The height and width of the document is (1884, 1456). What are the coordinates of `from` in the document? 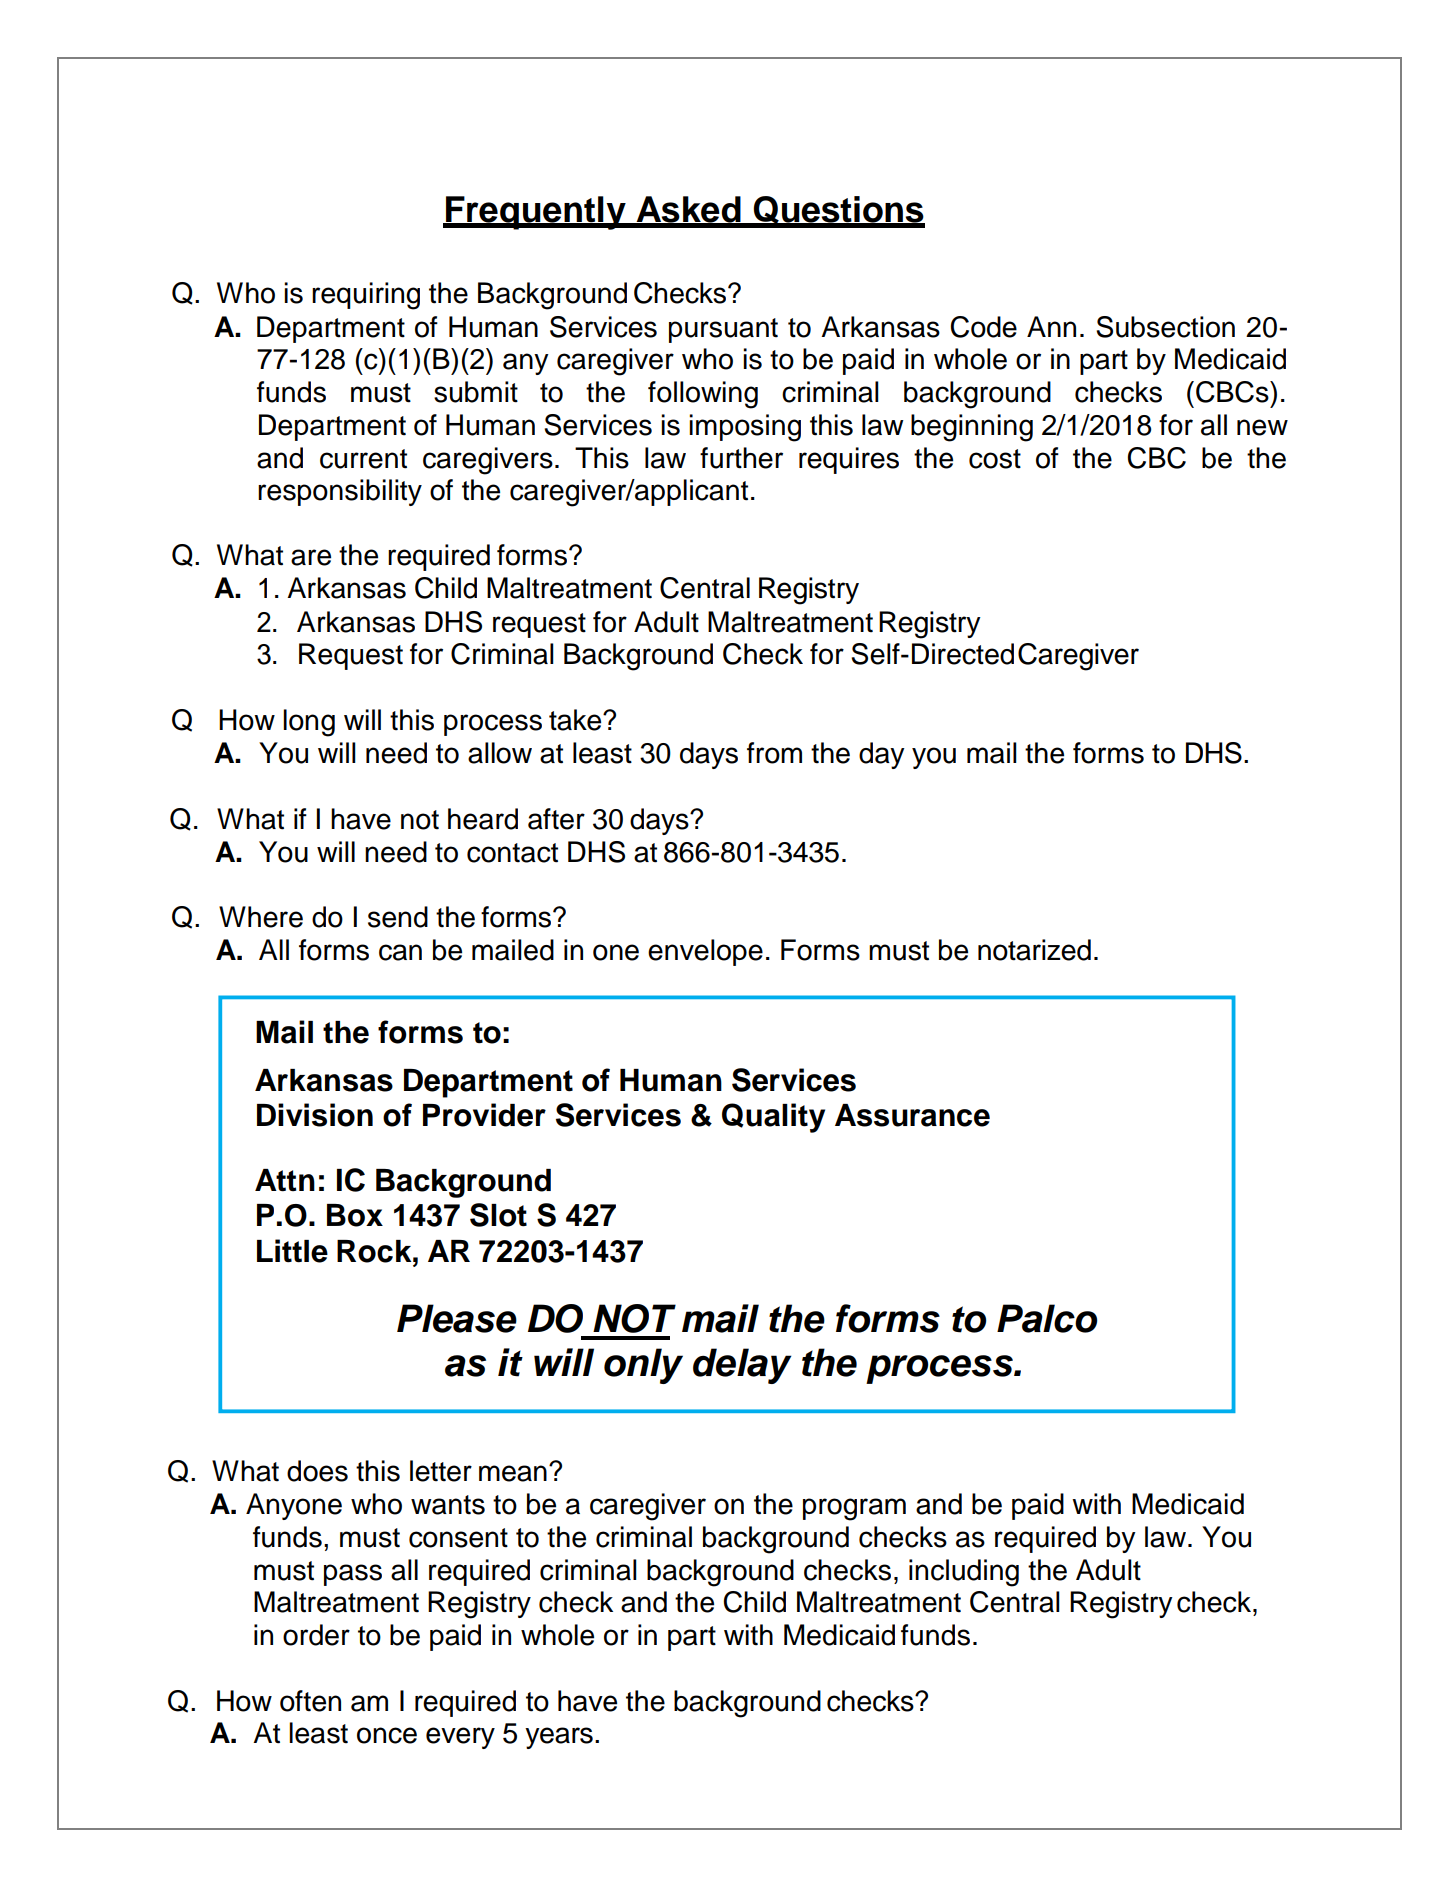 It's located at (774, 753).
